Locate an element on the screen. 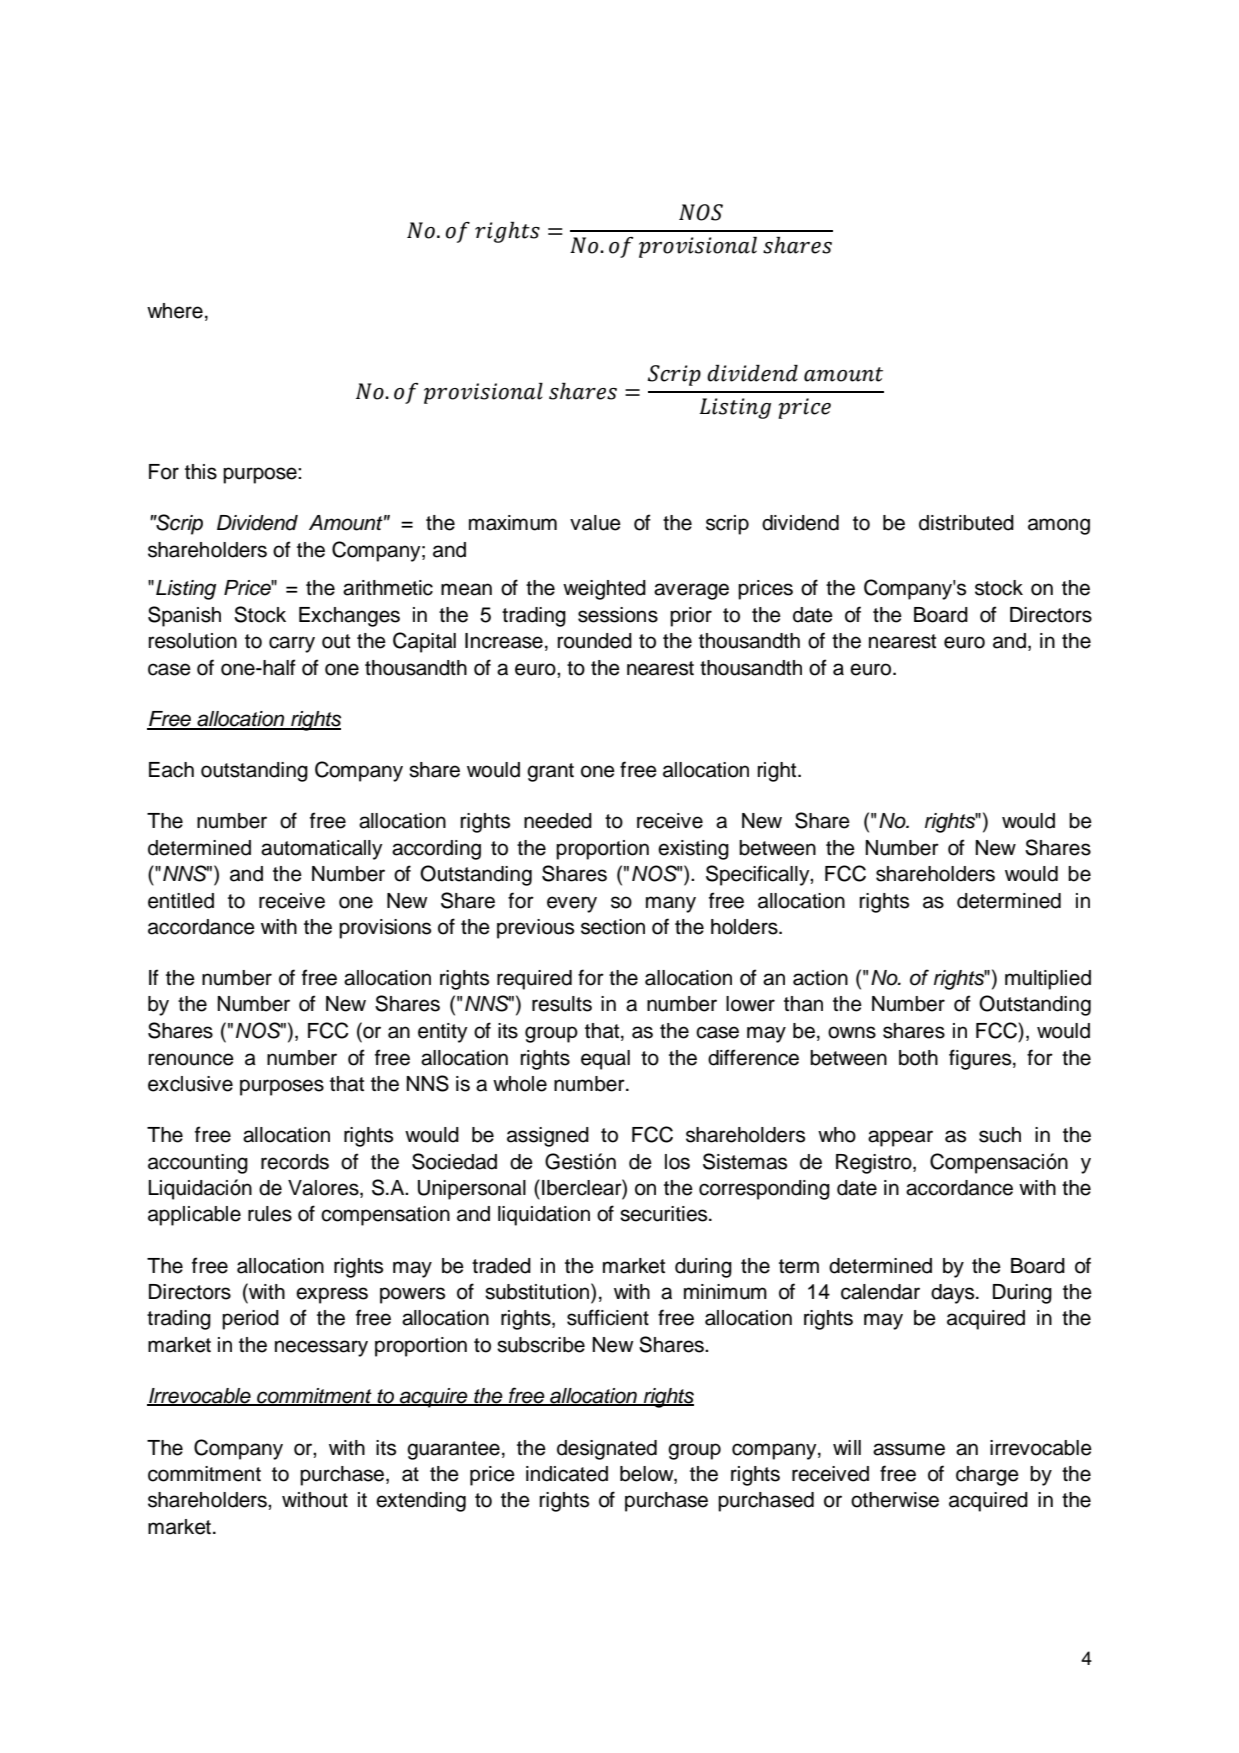  sessions is located at coordinates (618, 615).
